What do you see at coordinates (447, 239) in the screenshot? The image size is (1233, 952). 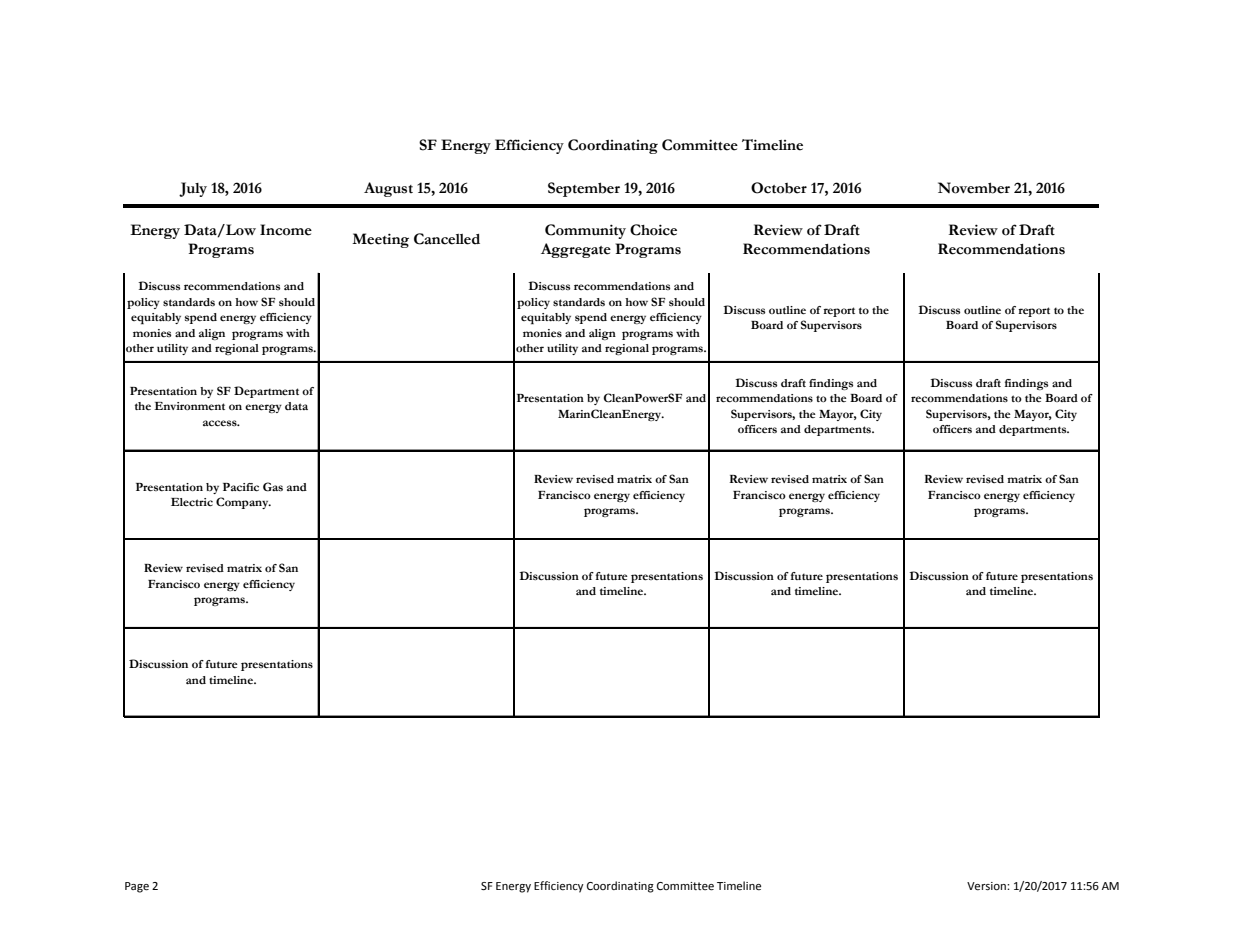 I see `Cancelled` at bounding box center [447, 239].
